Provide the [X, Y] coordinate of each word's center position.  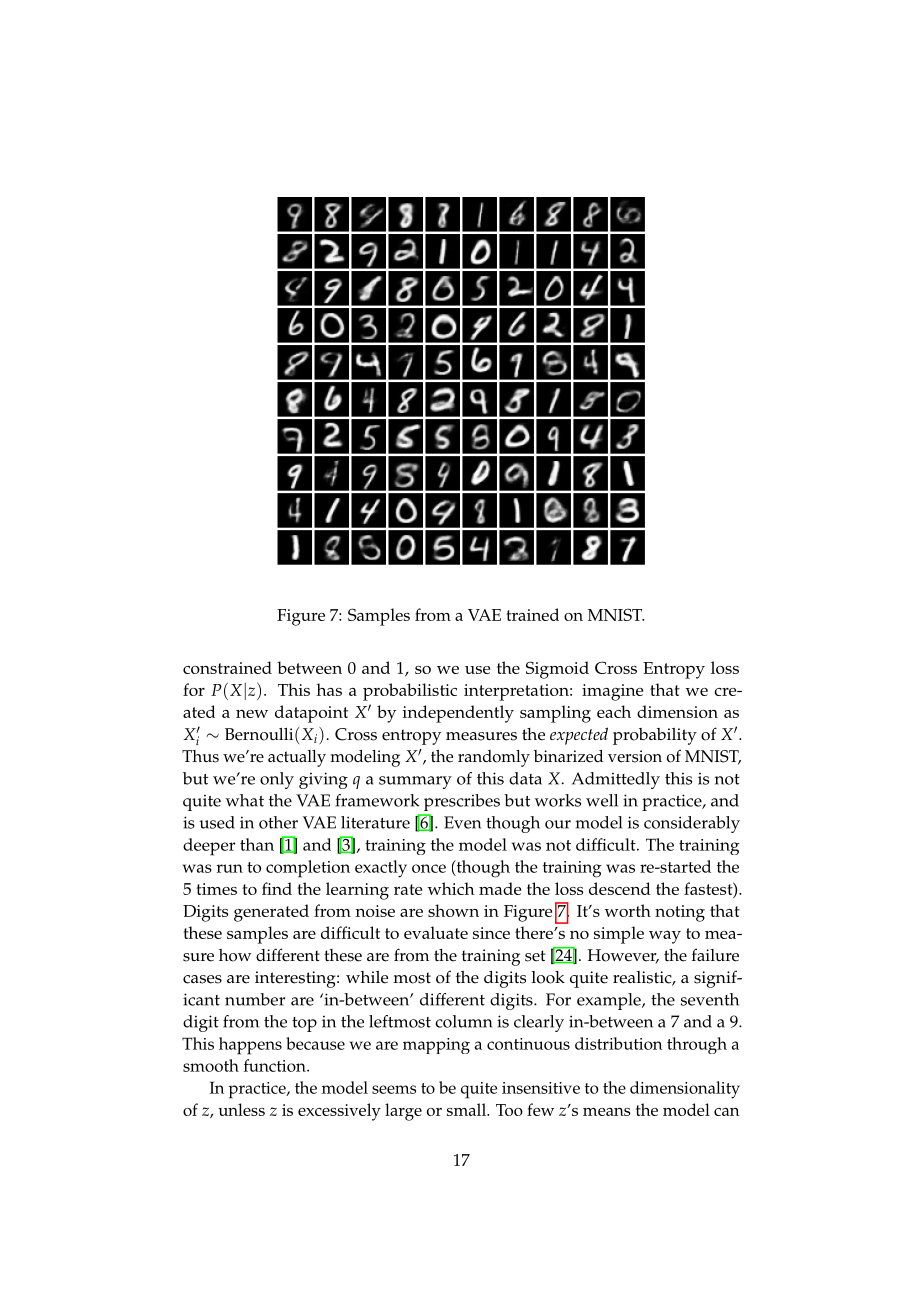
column [463, 1021]
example [610, 1001]
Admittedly [616, 780]
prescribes [462, 802]
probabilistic [410, 692]
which [451, 888]
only [277, 780]
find [277, 888]
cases [202, 979]
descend [620, 888]
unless [241, 1109]
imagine [612, 692]
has [329, 689]
